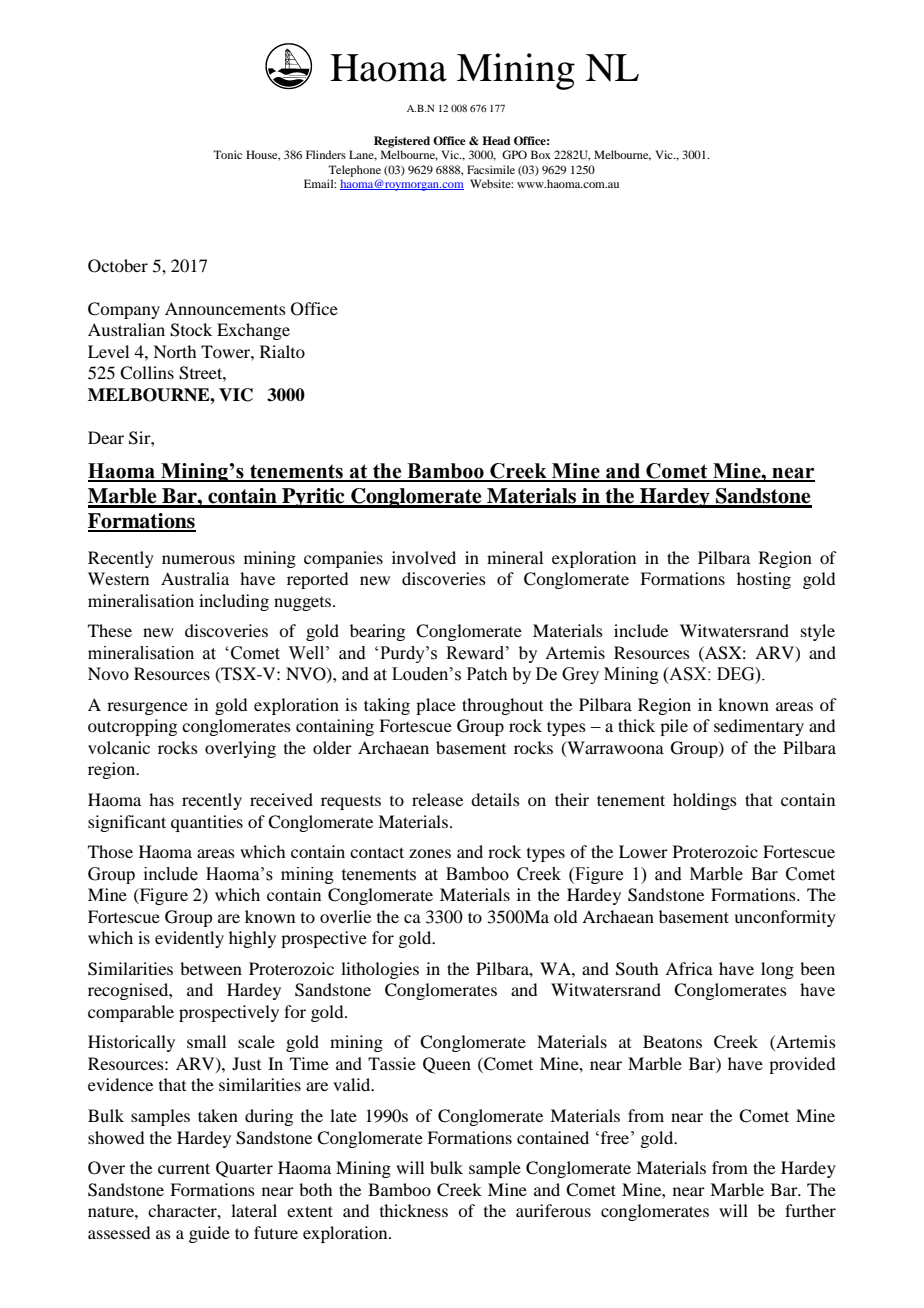 The width and height of the screenshot is (924, 1308). Describe the element at coordinates (810, 1210) in the screenshot. I see `further` at that location.
